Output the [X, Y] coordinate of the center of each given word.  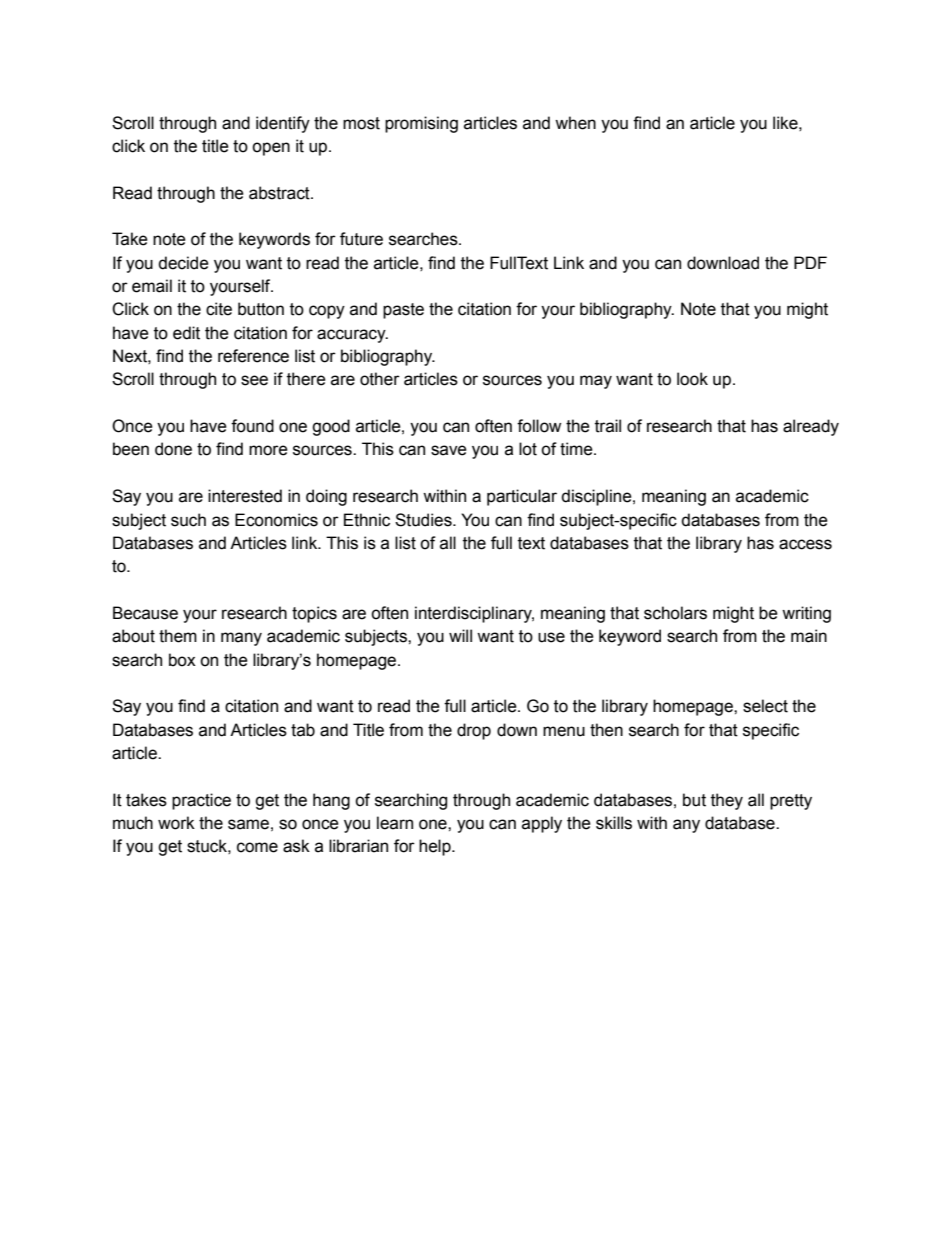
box [182, 660]
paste [403, 311]
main [809, 636]
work [176, 823]
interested [245, 496]
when [575, 123]
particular [522, 497]
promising [421, 124]
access [805, 544]
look [692, 379]
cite [219, 309]
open [271, 149]
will [460, 635]
